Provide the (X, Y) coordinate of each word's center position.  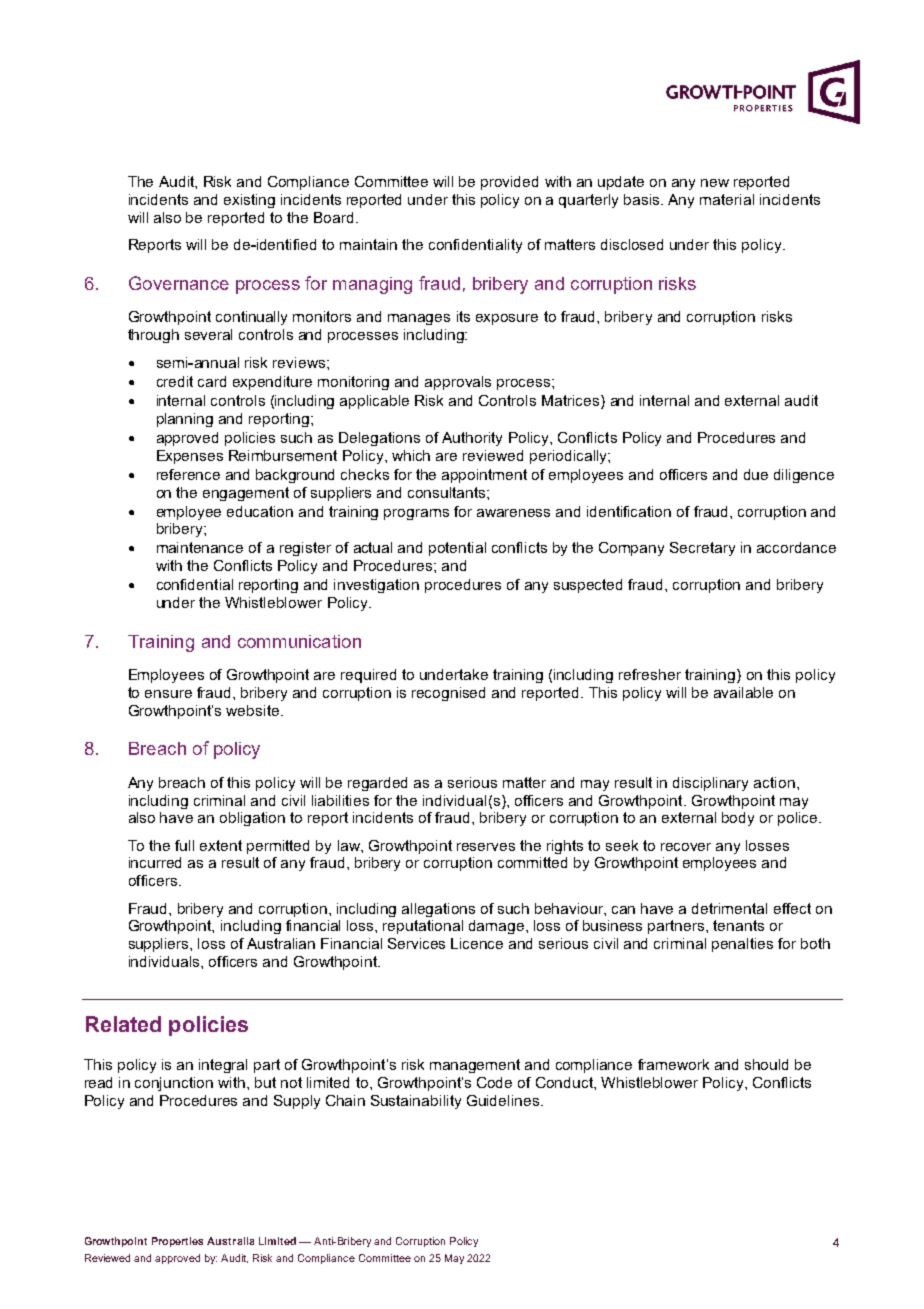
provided (509, 183)
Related (123, 1024)
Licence (477, 943)
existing (249, 201)
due (756, 474)
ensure (168, 694)
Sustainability (416, 1102)
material (727, 199)
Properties (177, 1242)
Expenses (190, 457)
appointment (484, 476)
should (766, 1064)
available (743, 692)
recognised (448, 694)
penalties (742, 945)
